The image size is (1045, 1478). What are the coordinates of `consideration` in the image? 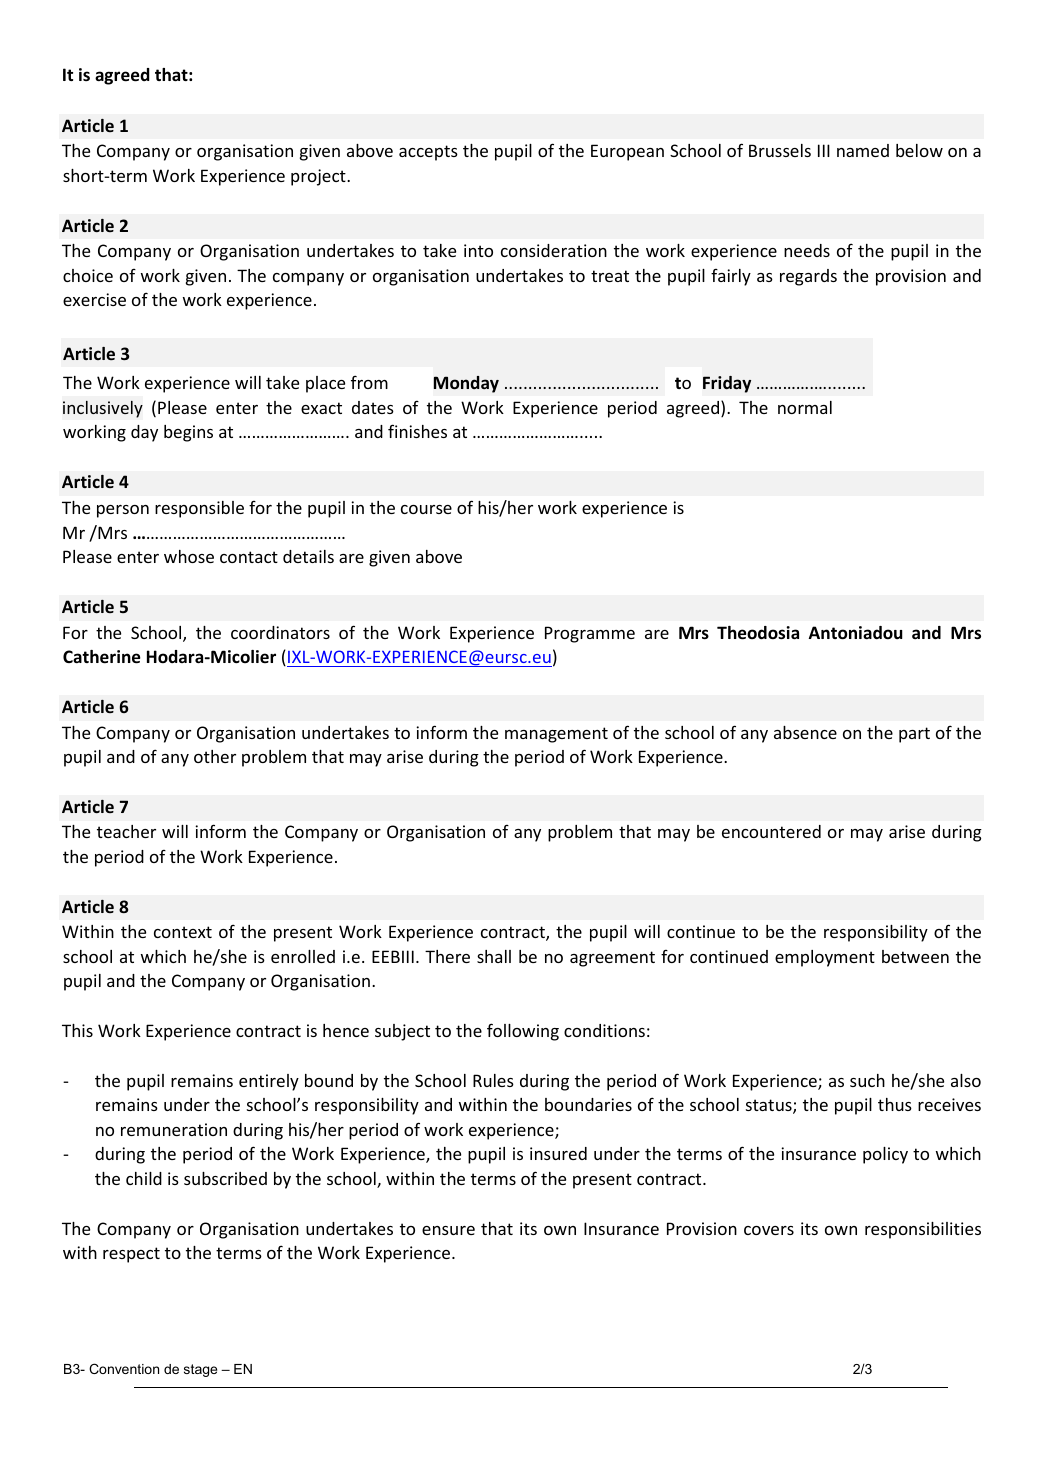 It's located at (554, 250).
